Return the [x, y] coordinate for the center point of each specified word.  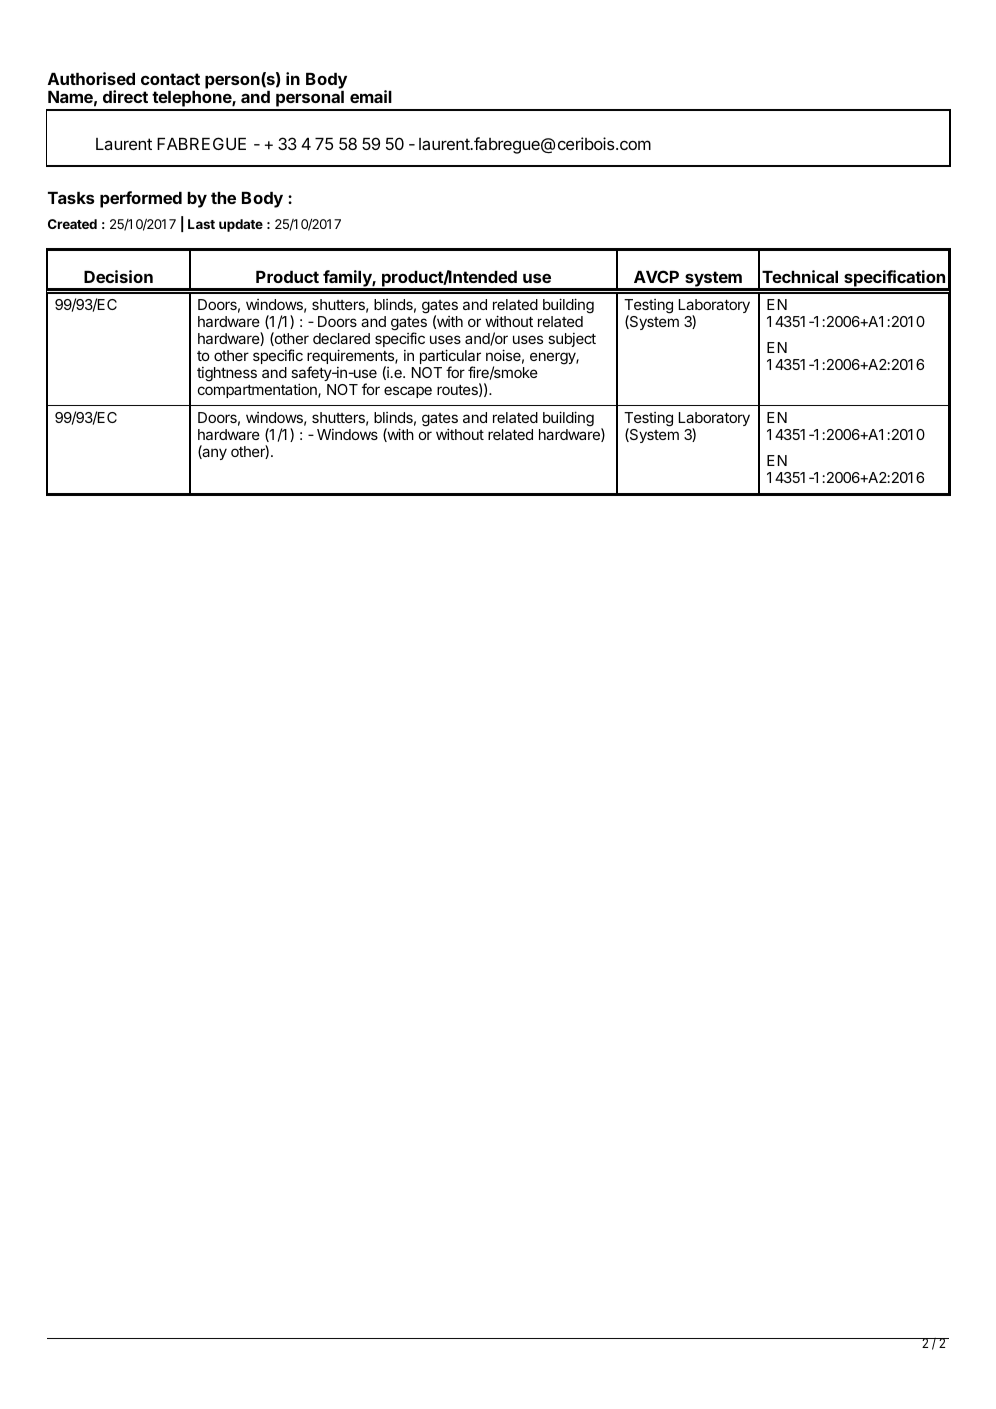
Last [201, 224]
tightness [227, 374]
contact [170, 79]
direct [125, 96]
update [241, 225]
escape [408, 392]
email [371, 96]
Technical [800, 276]
